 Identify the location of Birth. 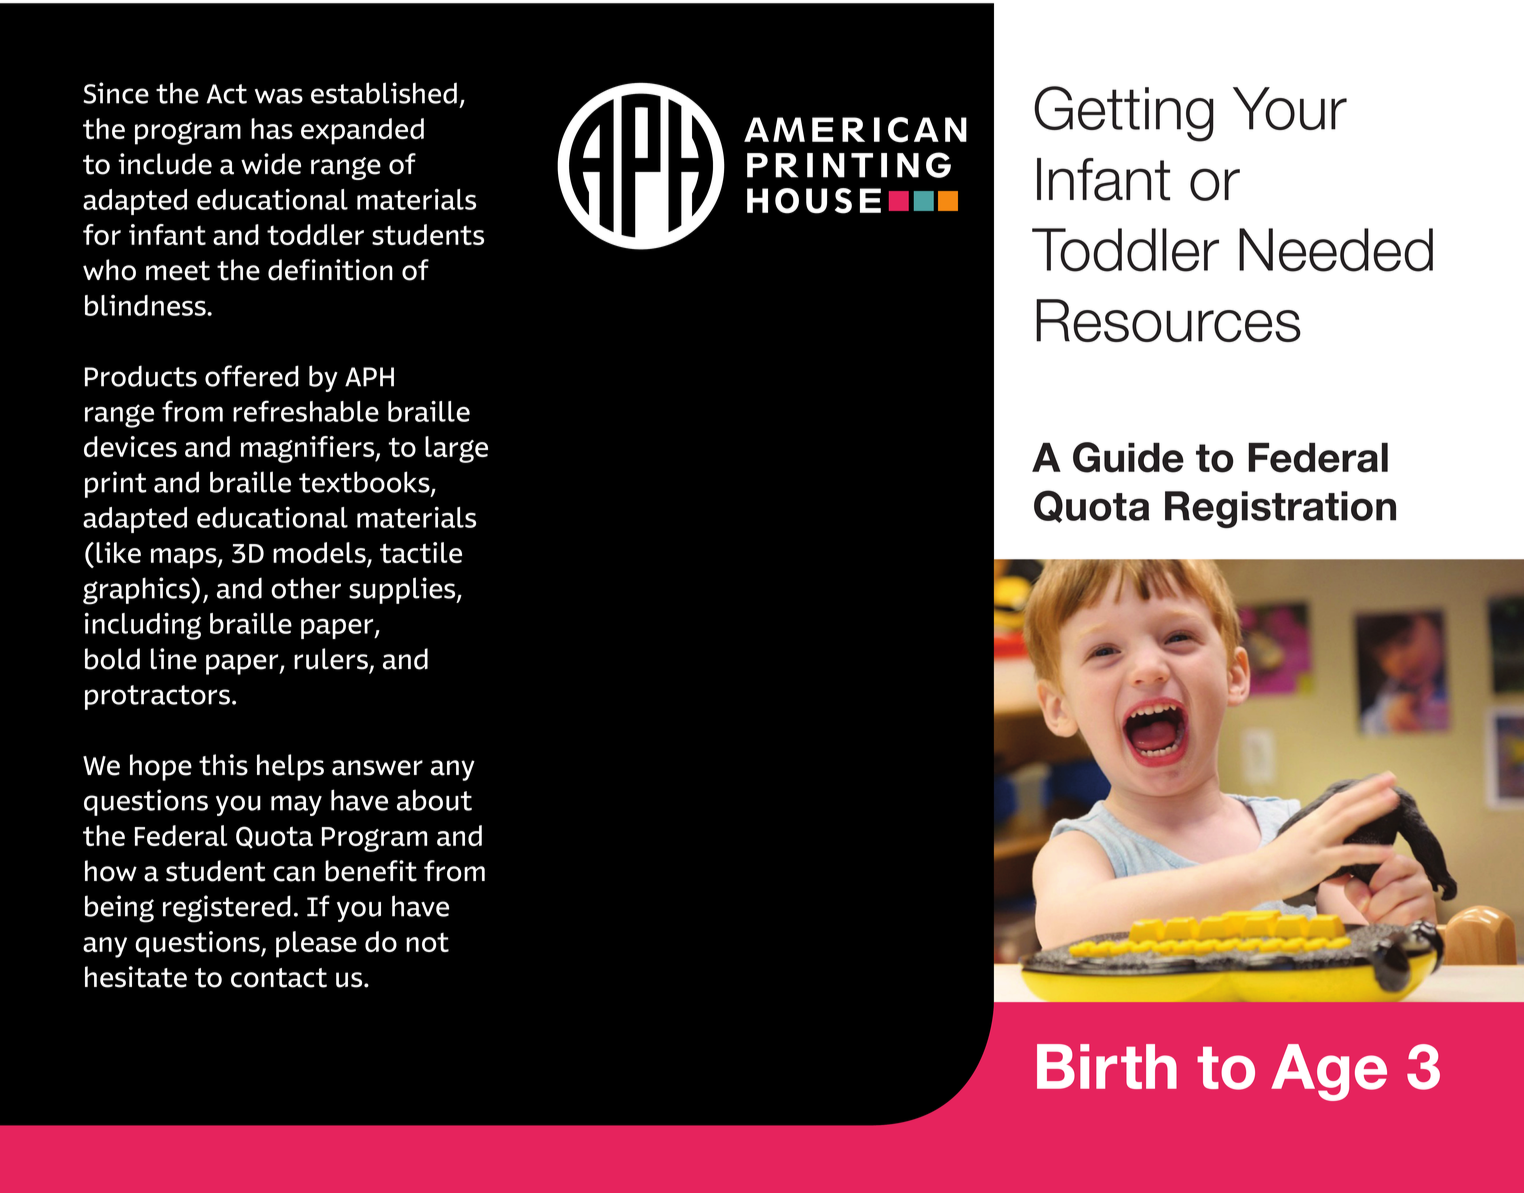
(1107, 1066).
